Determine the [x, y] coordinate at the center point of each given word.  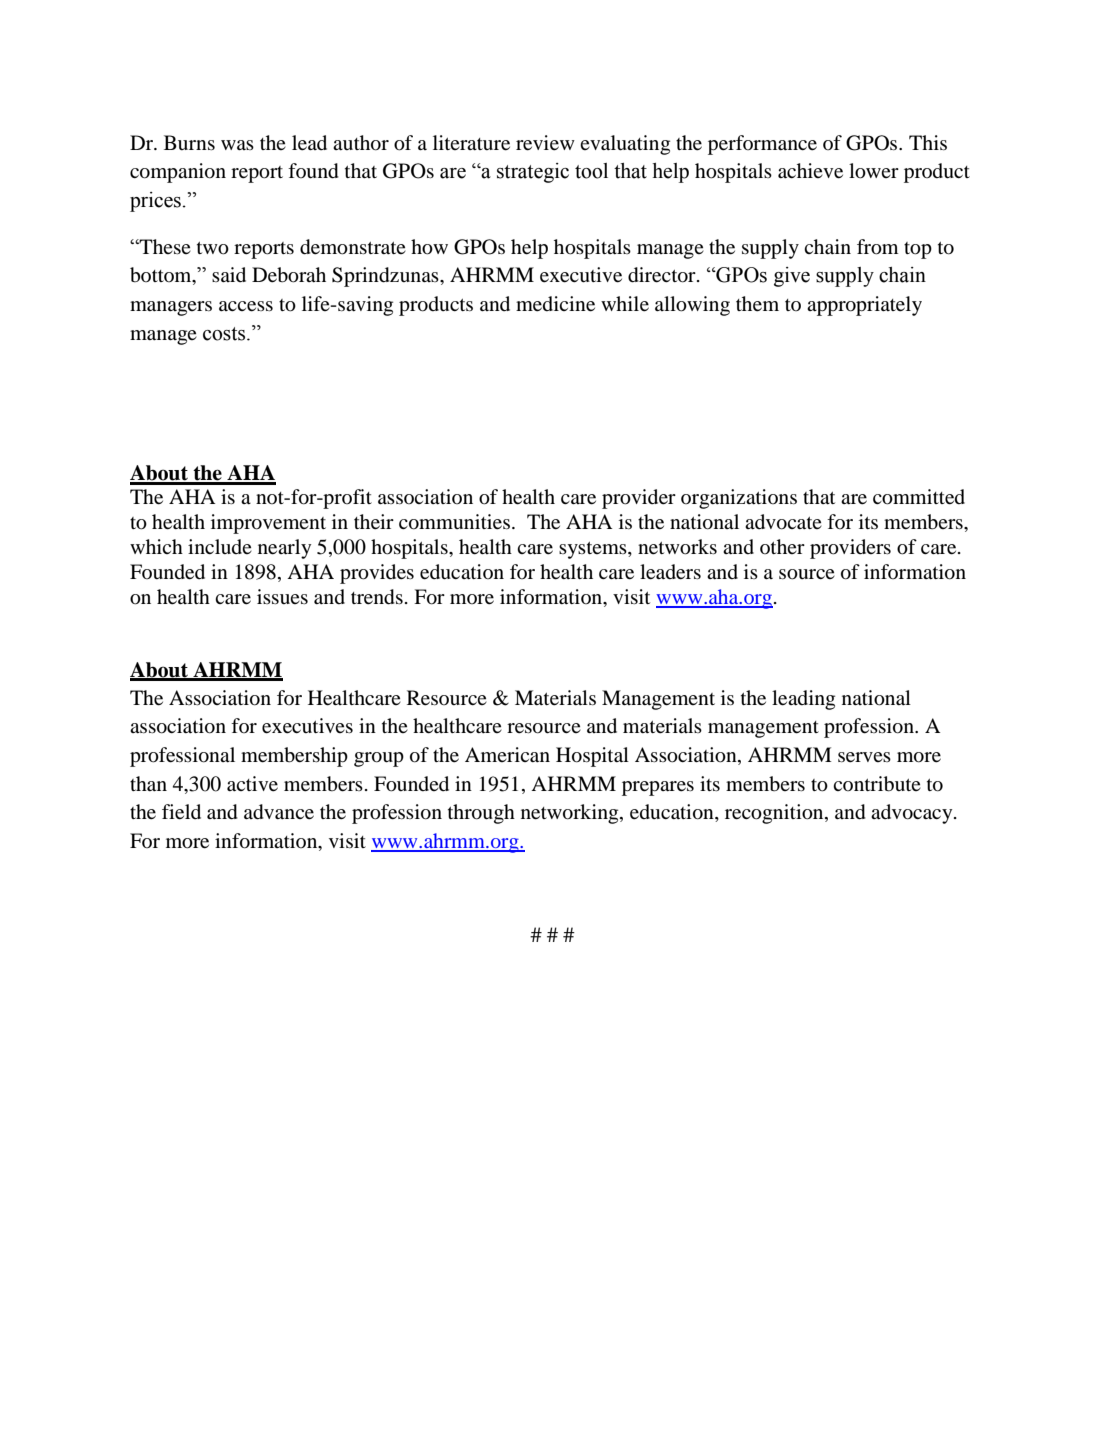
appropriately [864, 306]
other [782, 546]
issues [282, 596]
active [252, 784]
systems [594, 550]
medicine [555, 304]
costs [225, 334]
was [237, 145]
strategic [533, 173]
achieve [810, 171]
